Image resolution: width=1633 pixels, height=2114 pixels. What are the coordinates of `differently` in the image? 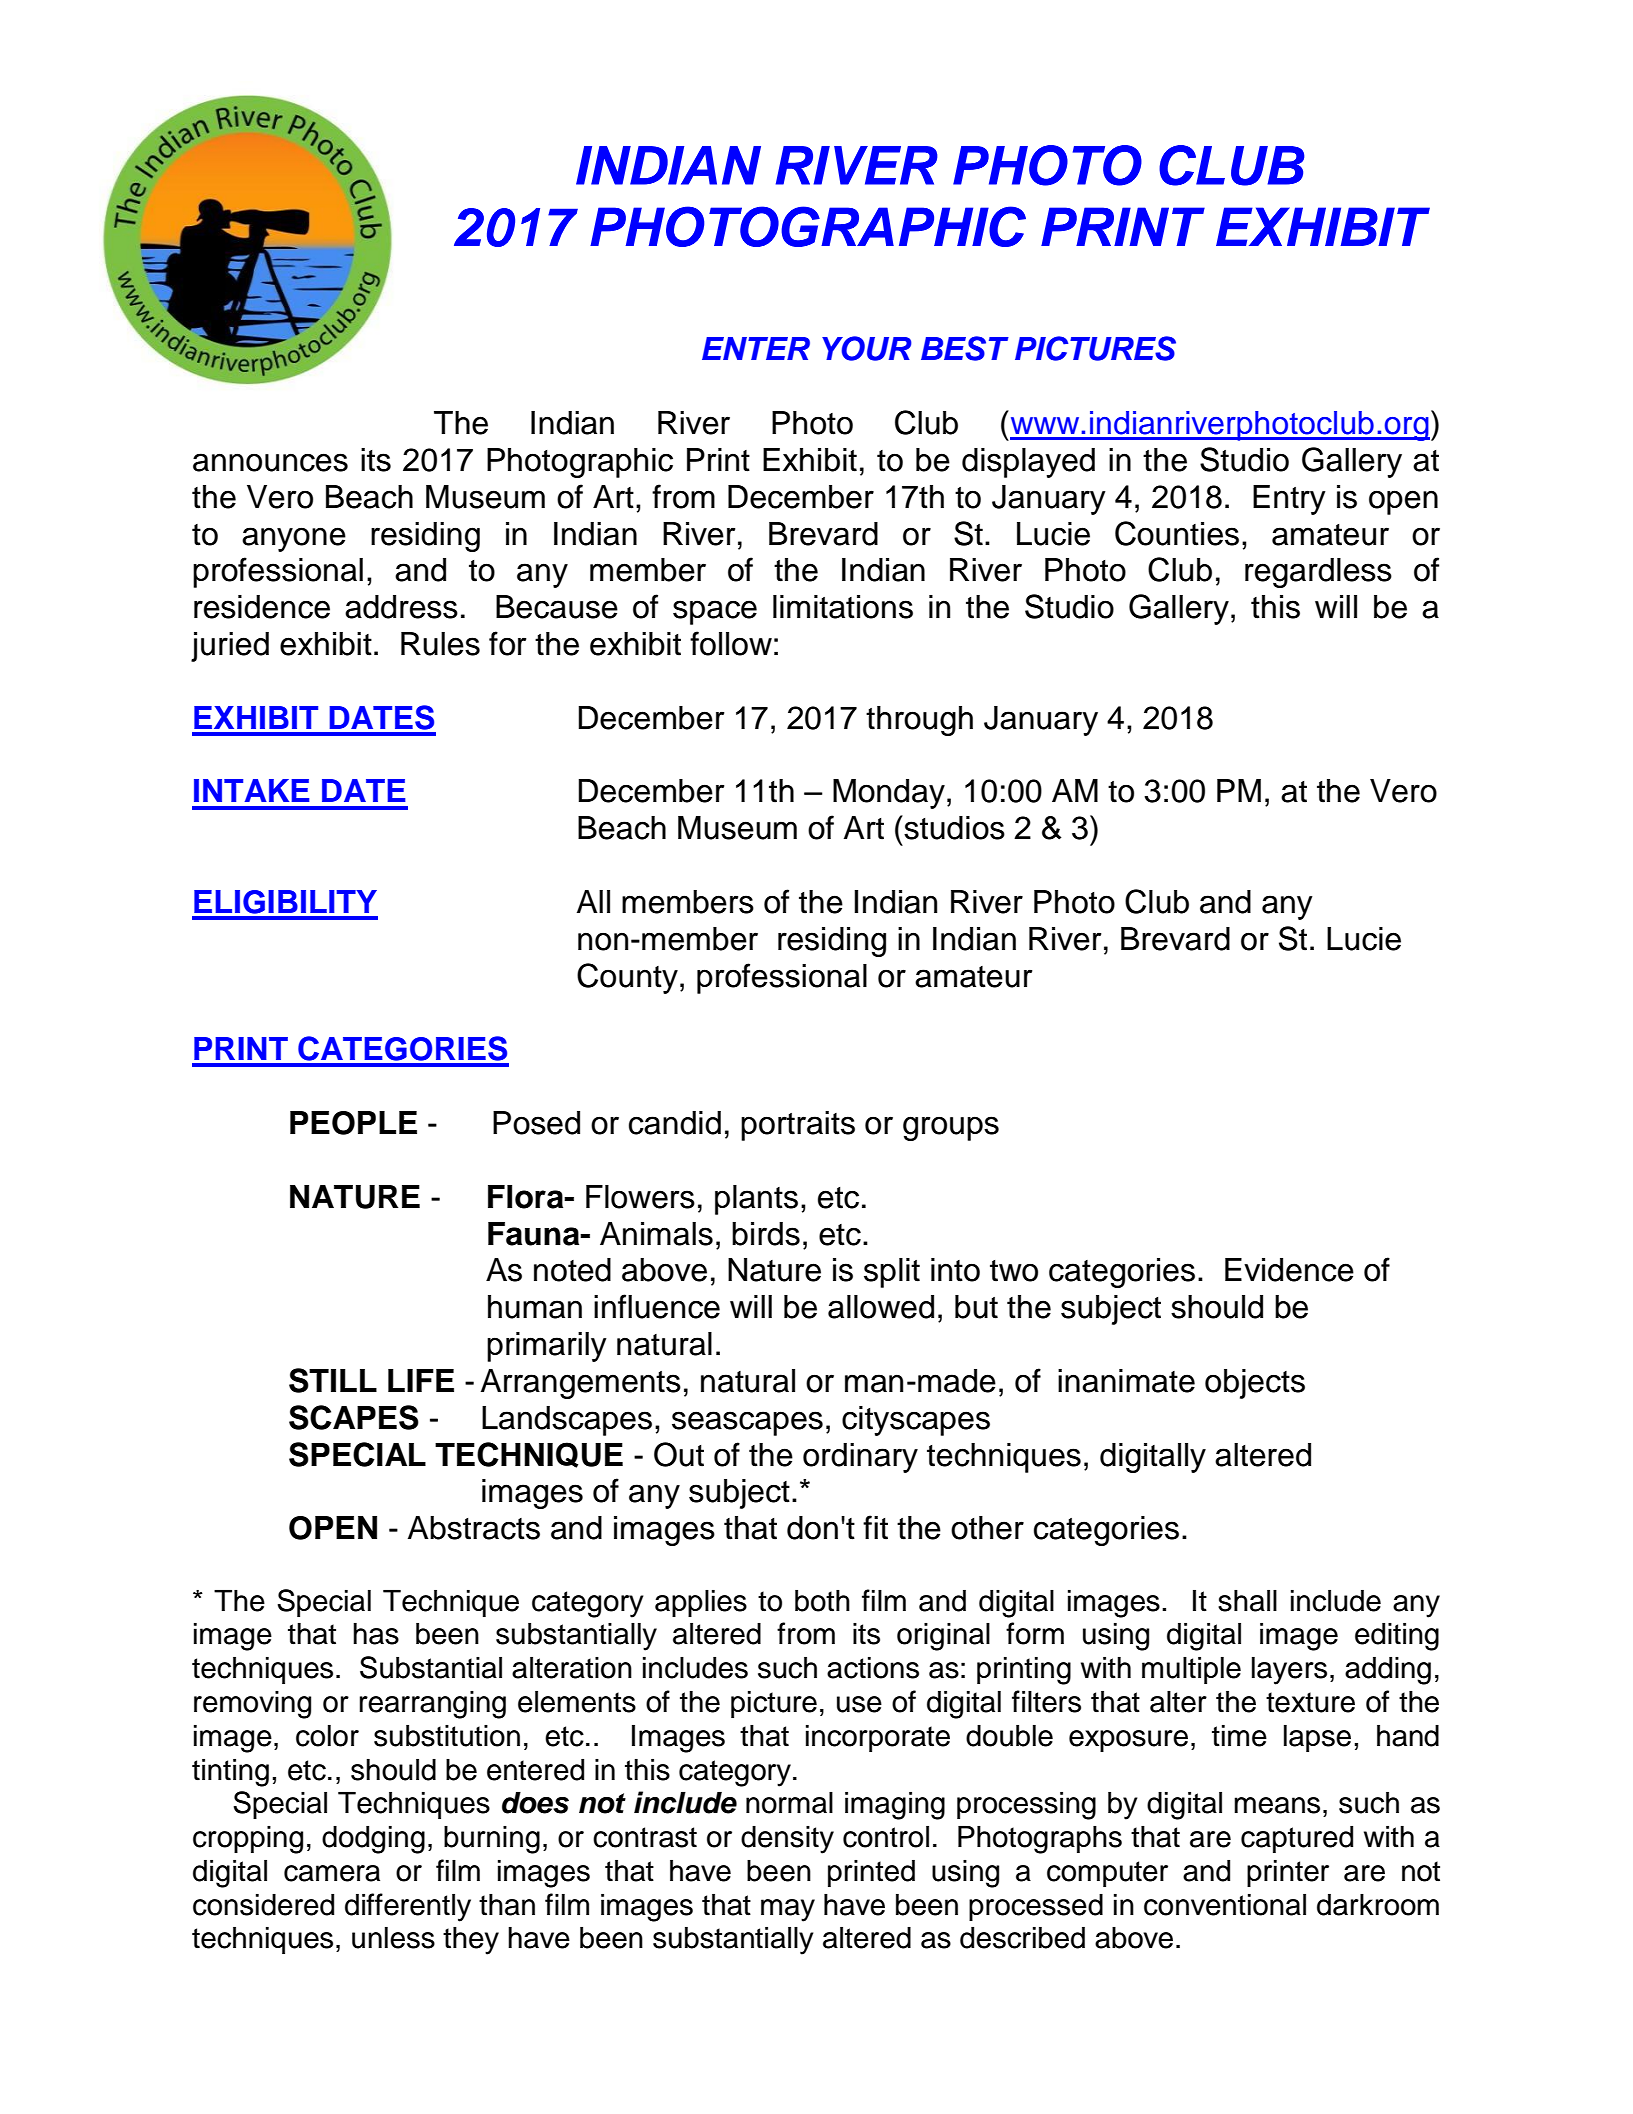 It's located at (408, 1907).
